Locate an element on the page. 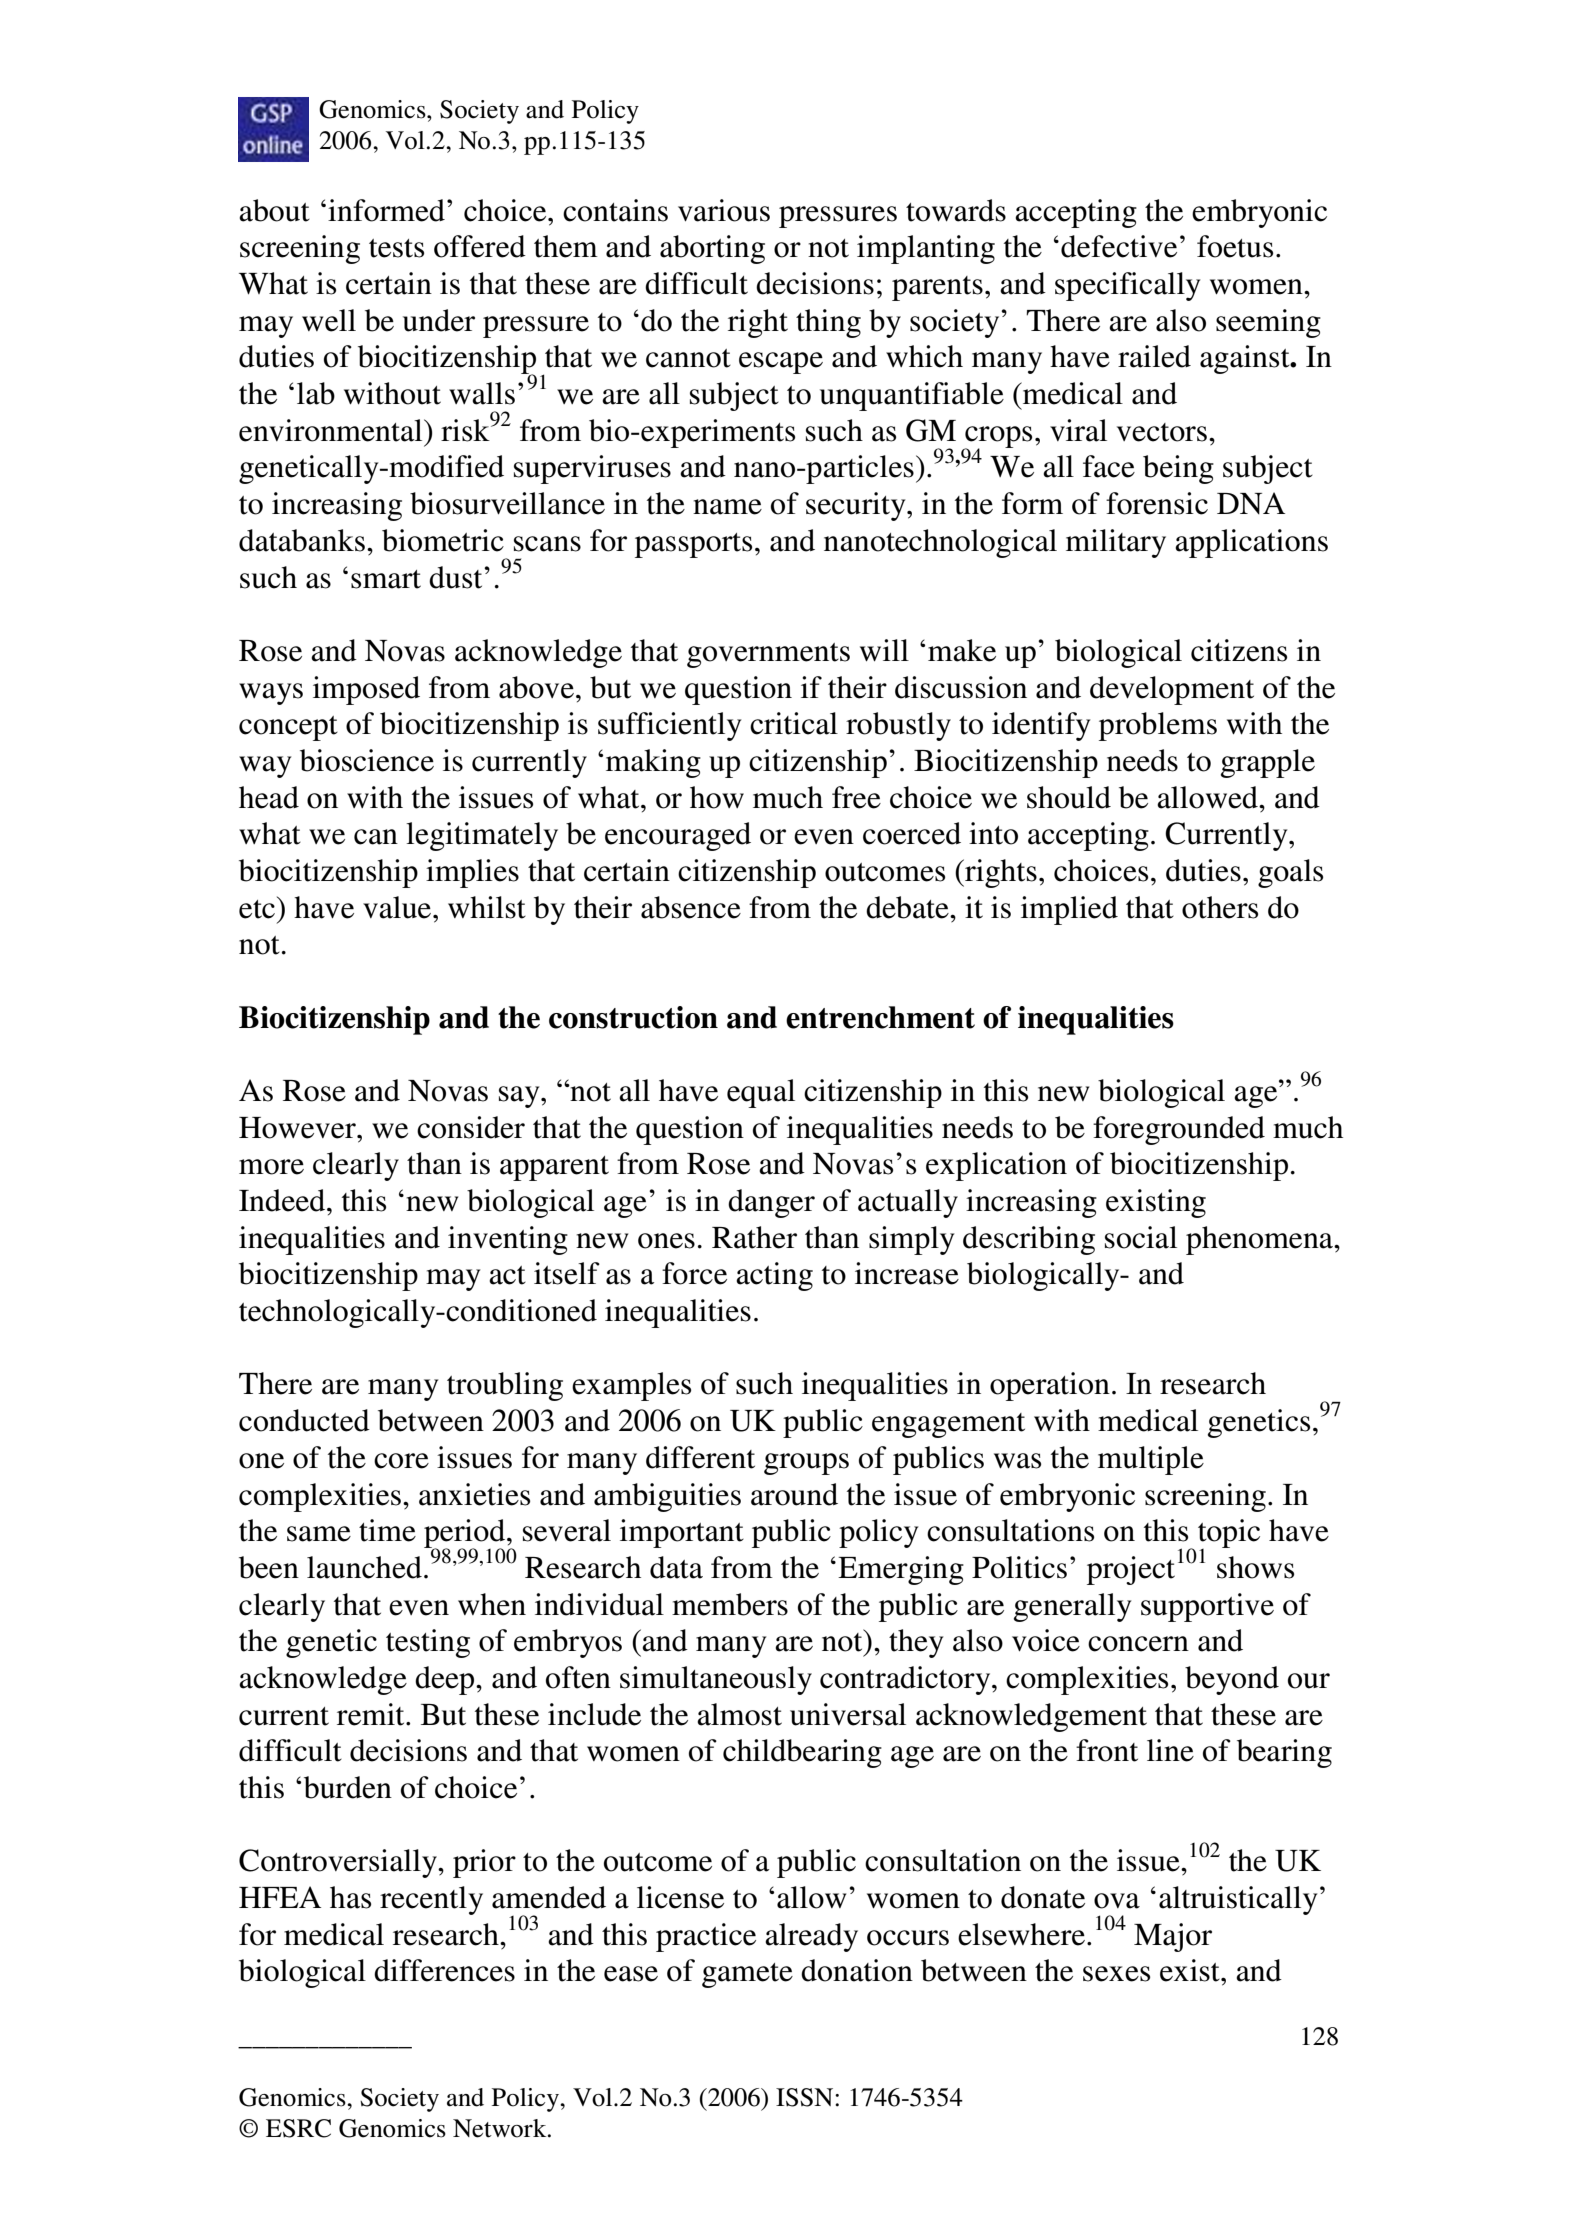 This page has width=1582, height=2238. tests is located at coordinates (396, 248).
